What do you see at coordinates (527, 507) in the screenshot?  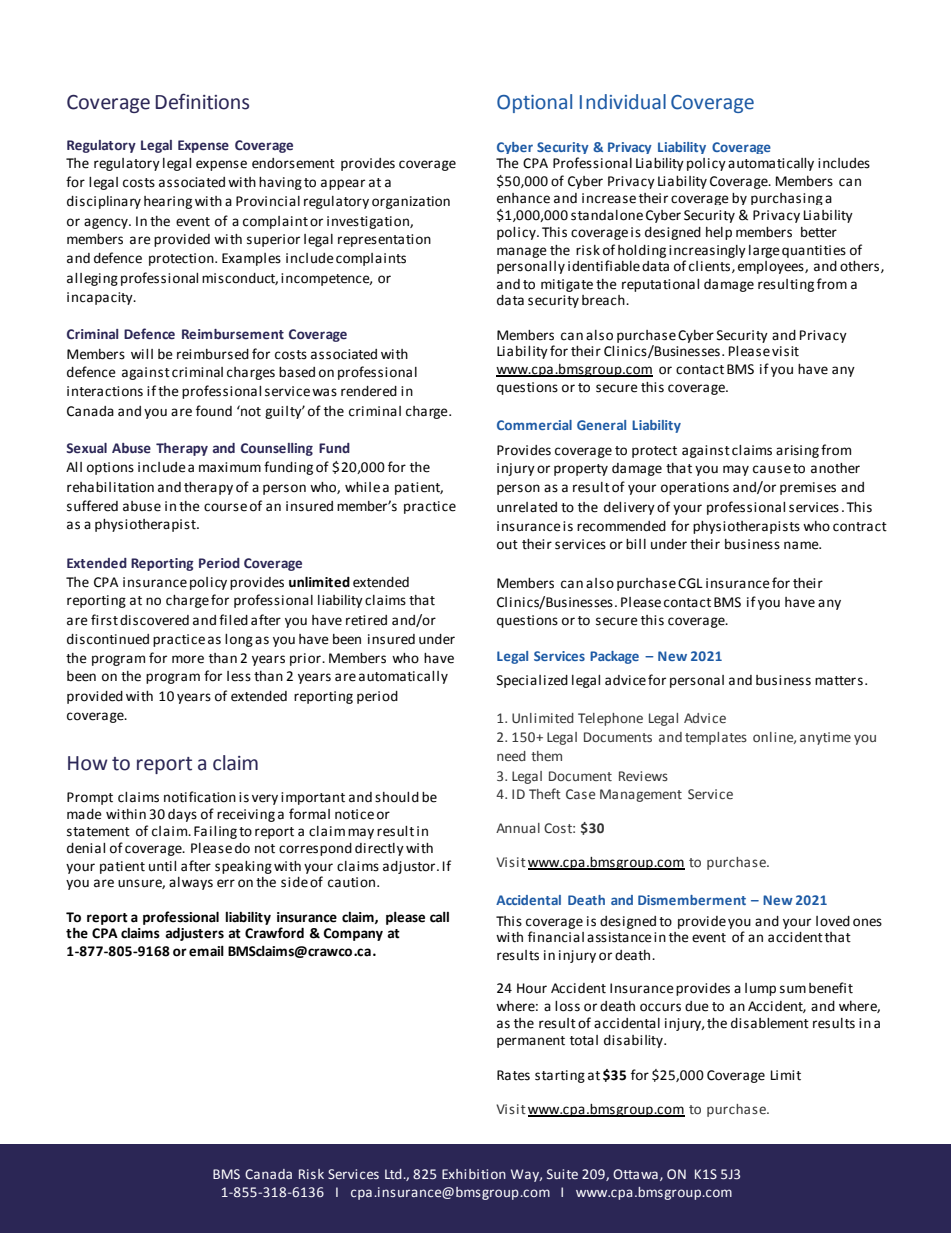 I see `unrelated` at bounding box center [527, 507].
